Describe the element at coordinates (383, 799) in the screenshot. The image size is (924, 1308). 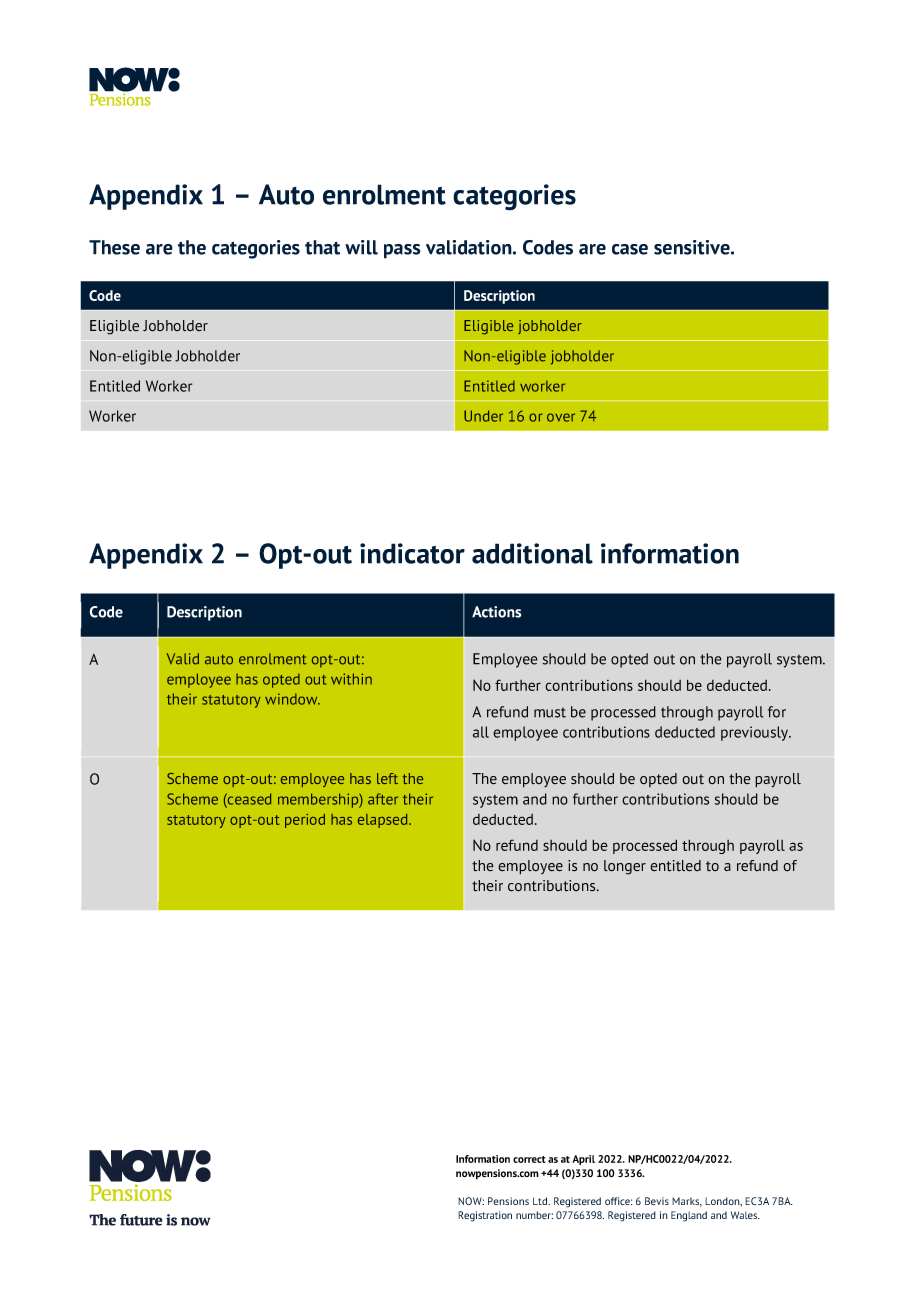
I see `after` at that location.
